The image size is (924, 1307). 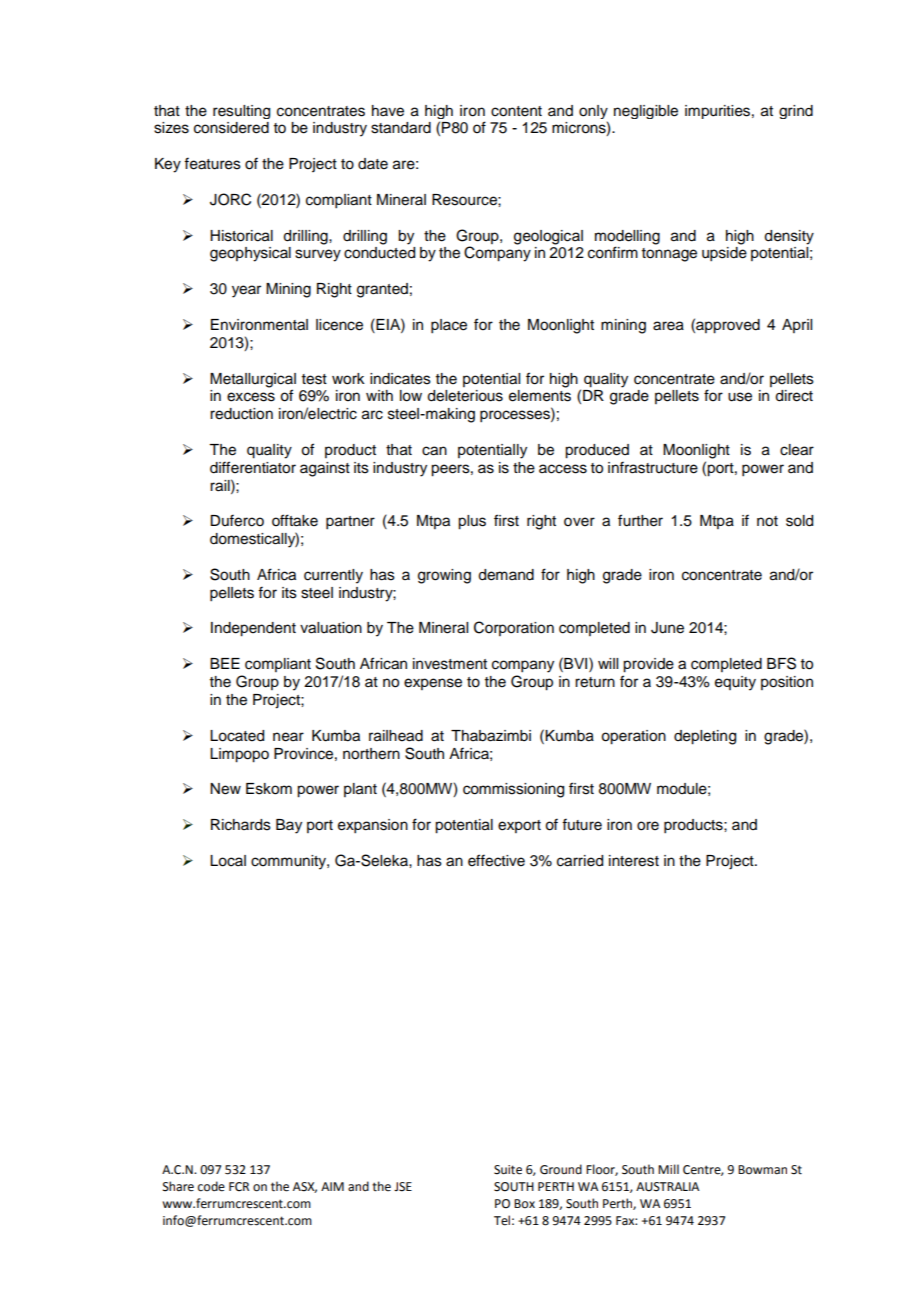 I want to click on grind, so click(x=796, y=112).
